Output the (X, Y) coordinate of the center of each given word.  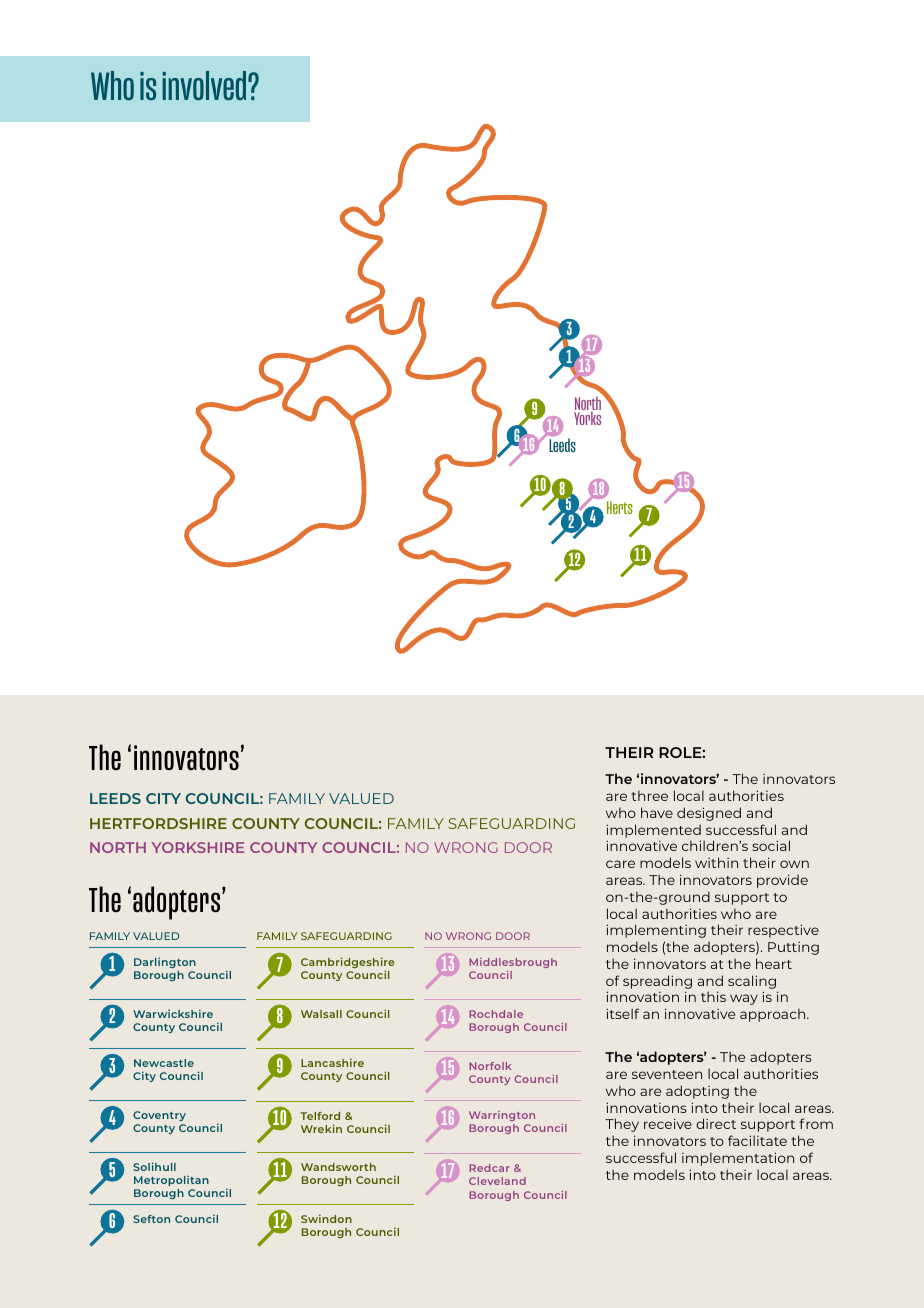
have (657, 812)
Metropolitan (171, 1181)
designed (709, 814)
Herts (620, 507)
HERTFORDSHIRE (158, 823)
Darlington (165, 963)
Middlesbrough (513, 963)
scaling (752, 982)
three (649, 795)
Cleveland (497, 1181)
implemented (653, 831)
